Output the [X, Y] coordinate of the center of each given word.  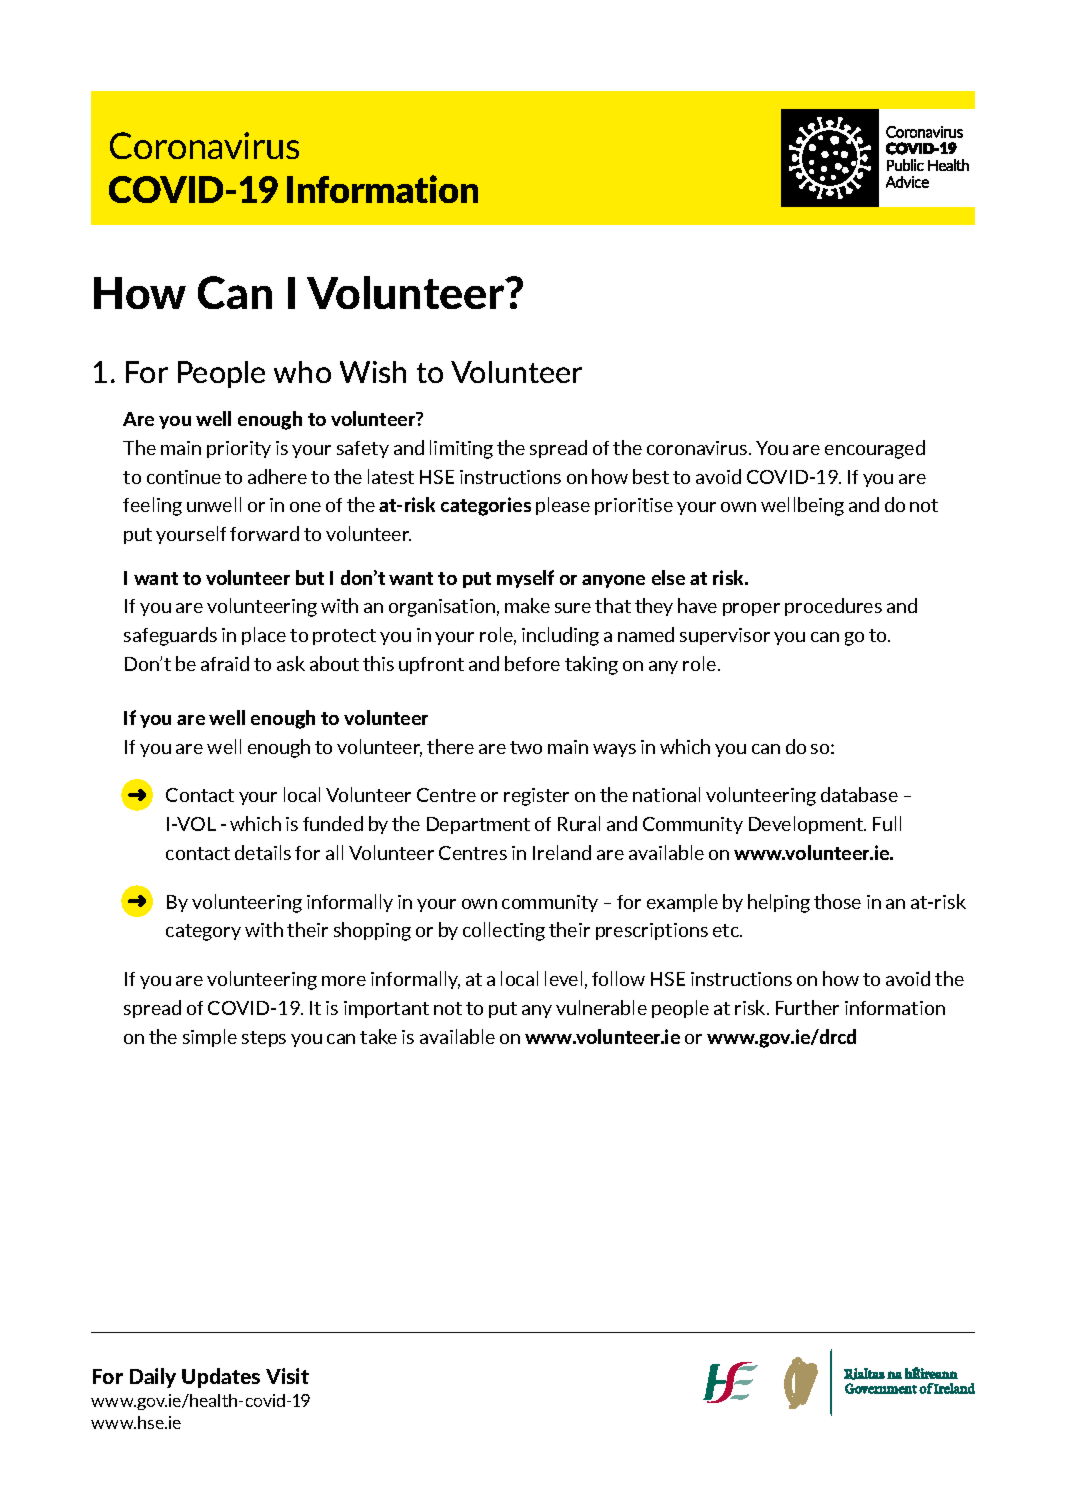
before [532, 663]
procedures [833, 607]
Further [807, 1007]
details [263, 852]
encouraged [875, 449]
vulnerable [601, 1007]
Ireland [562, 852]
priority [239, 449]
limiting [461, 449]
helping [779, 903]
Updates [221, 1378]
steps [264, 1039]
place [264, 636]
